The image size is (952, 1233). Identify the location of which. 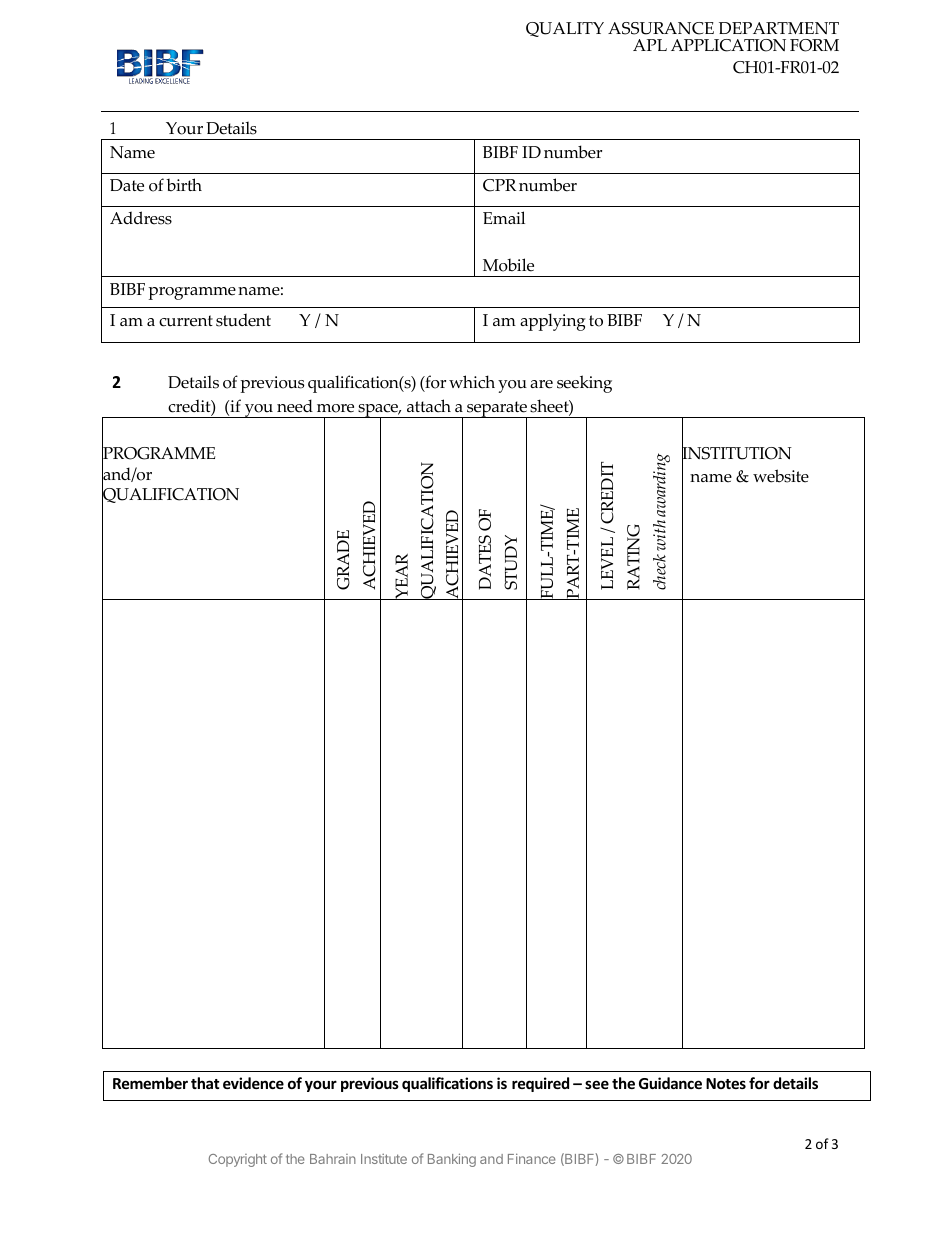
(472, 382).
